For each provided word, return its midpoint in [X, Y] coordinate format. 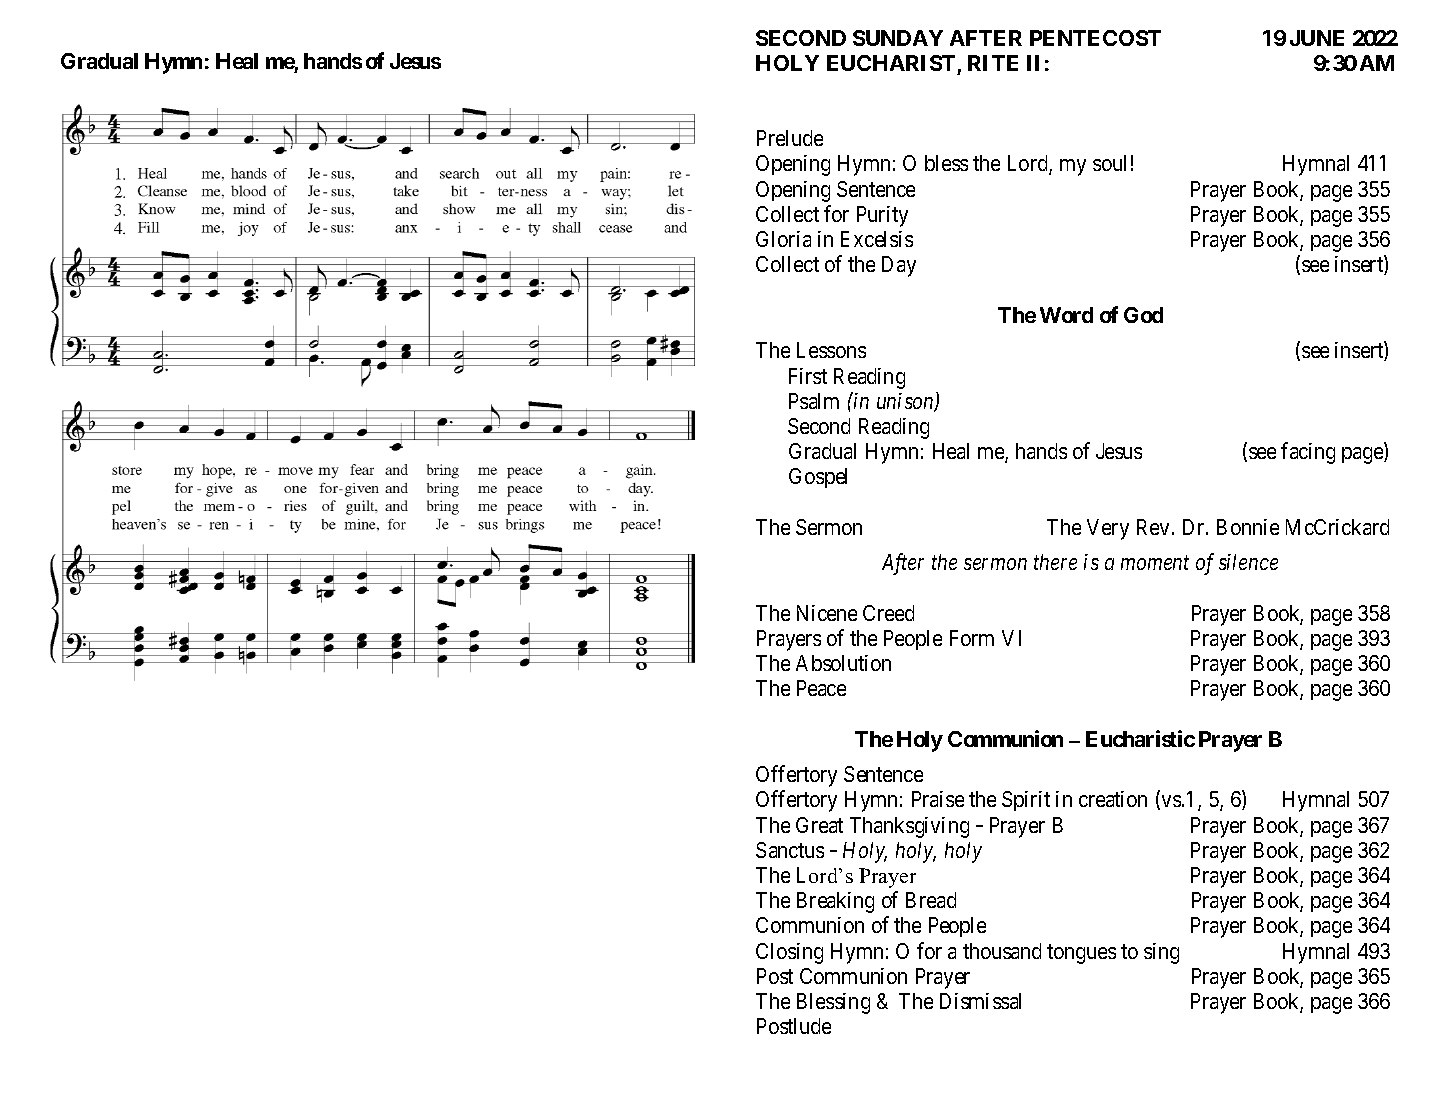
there [1055, 562]
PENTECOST [1095, 38]
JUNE [1317, 38]
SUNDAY [898, 38]
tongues [1081, 954]
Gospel [818, 478]
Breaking [835, 902]
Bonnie [1248, 527]
